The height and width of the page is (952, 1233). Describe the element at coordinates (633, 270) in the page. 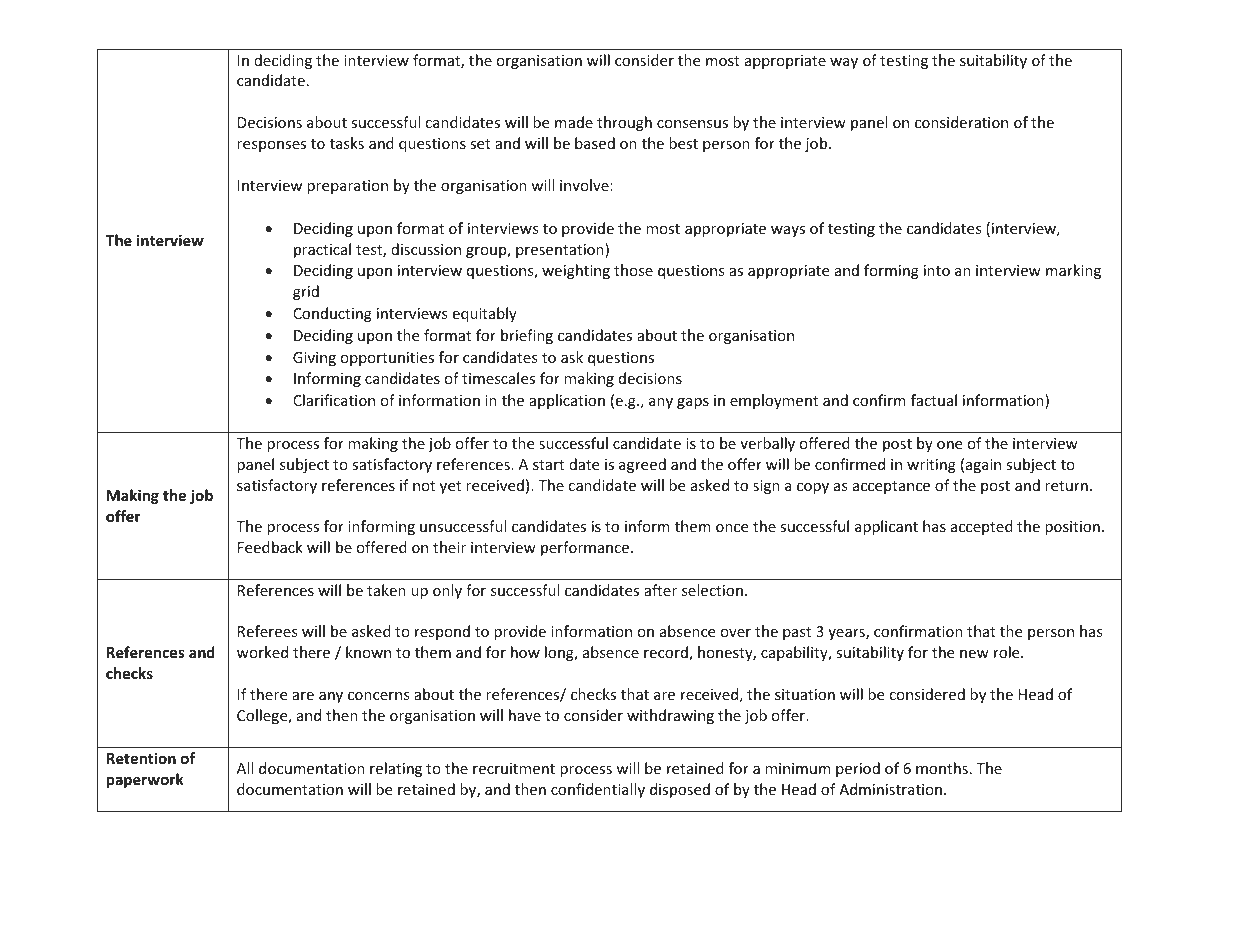

I see `those` at that location.
